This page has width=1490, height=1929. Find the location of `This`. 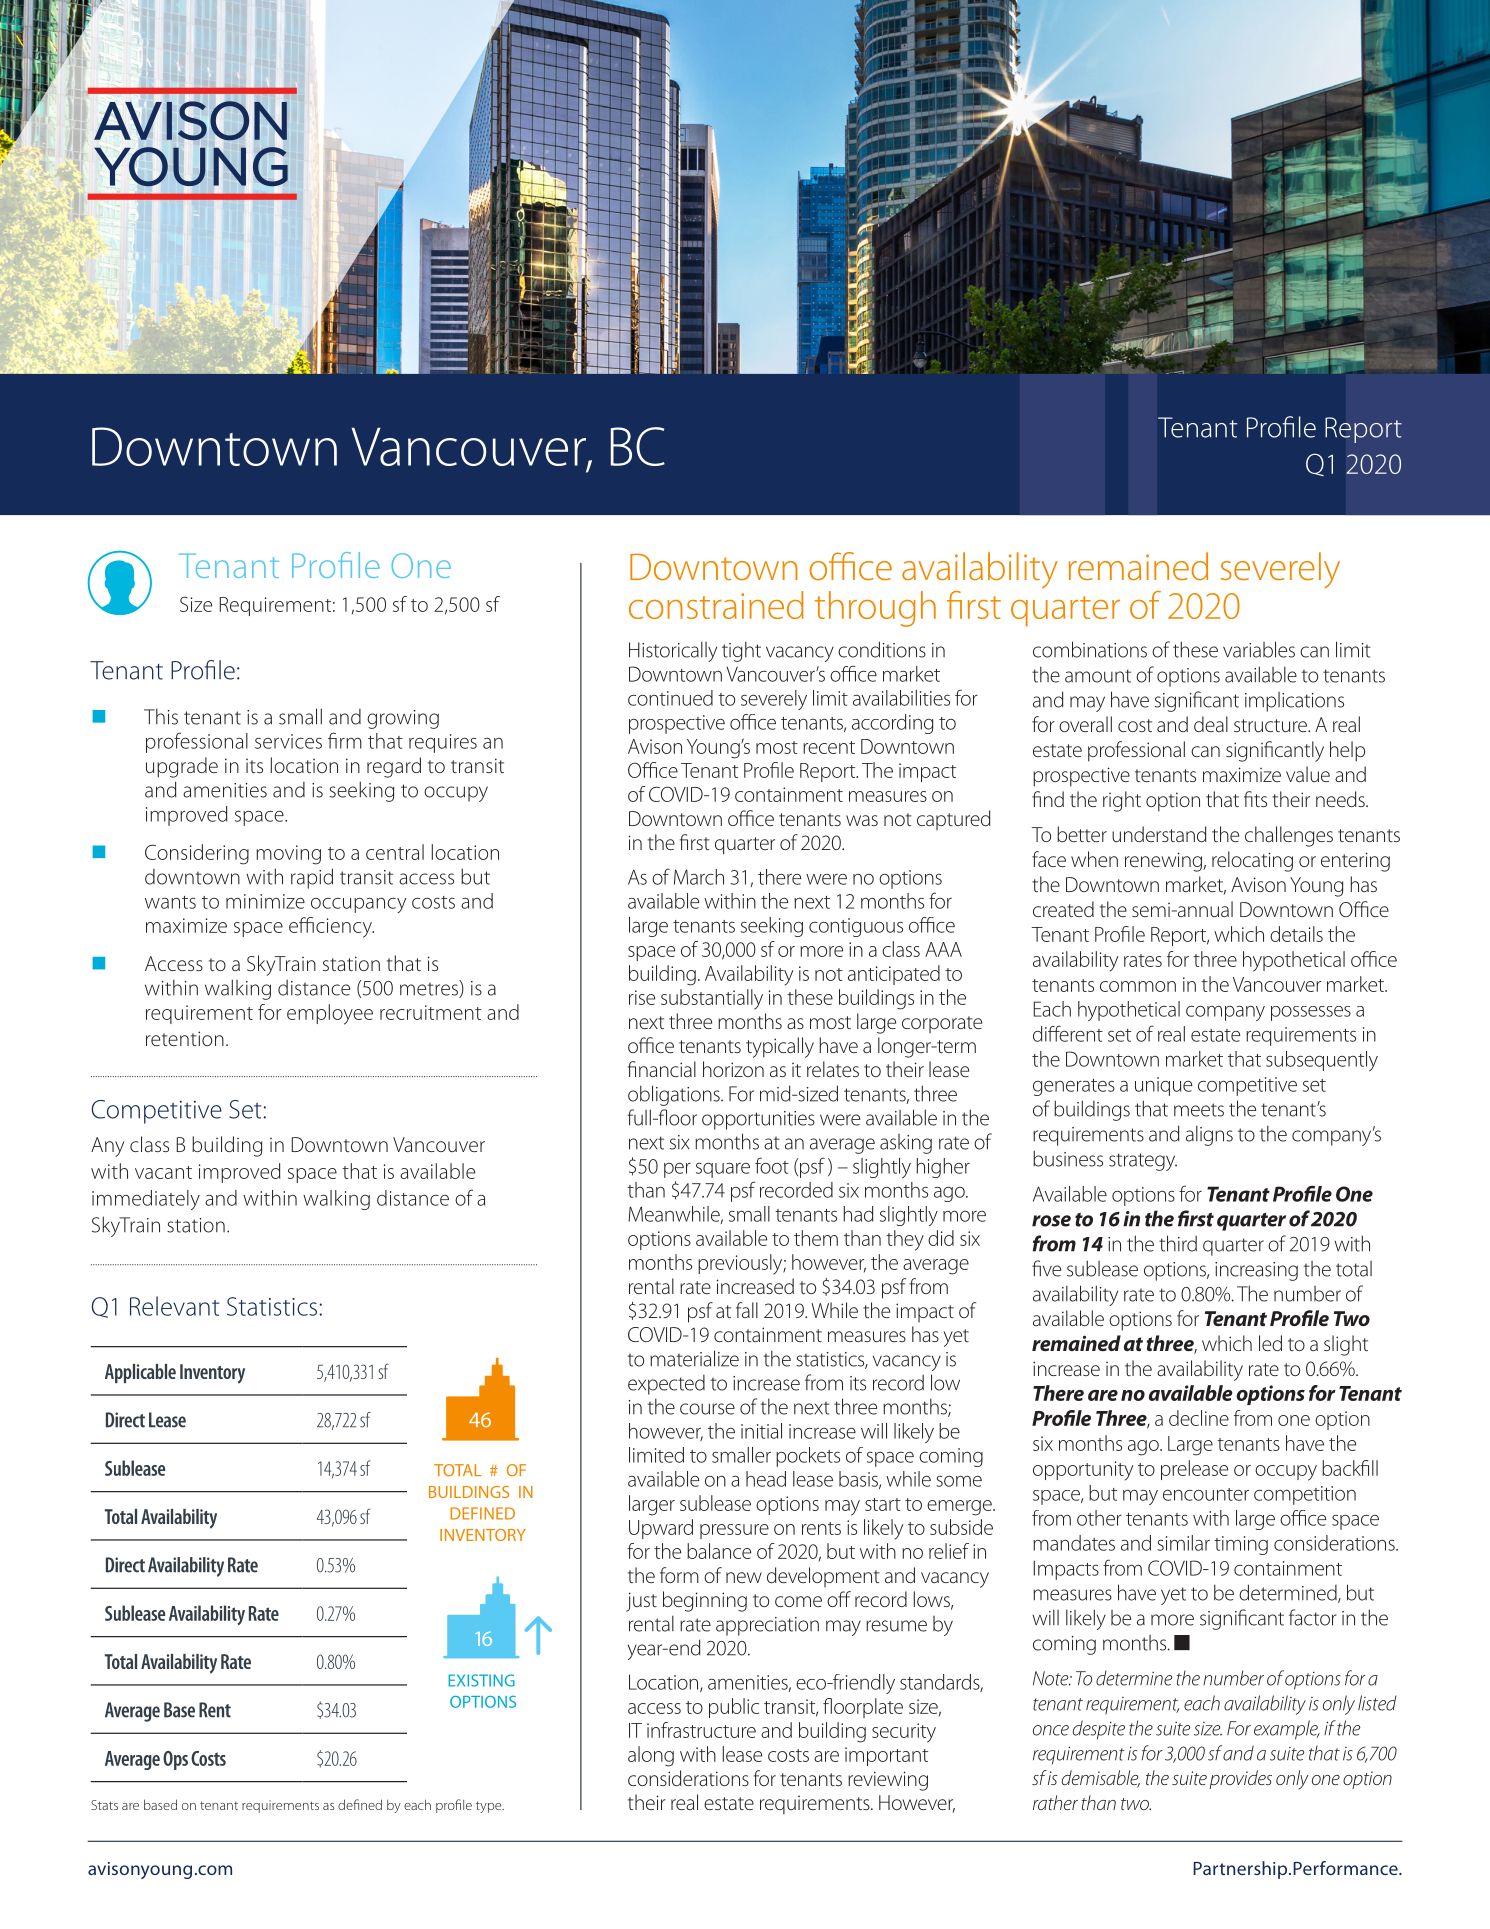

This is located at coordinates (161, 716).
